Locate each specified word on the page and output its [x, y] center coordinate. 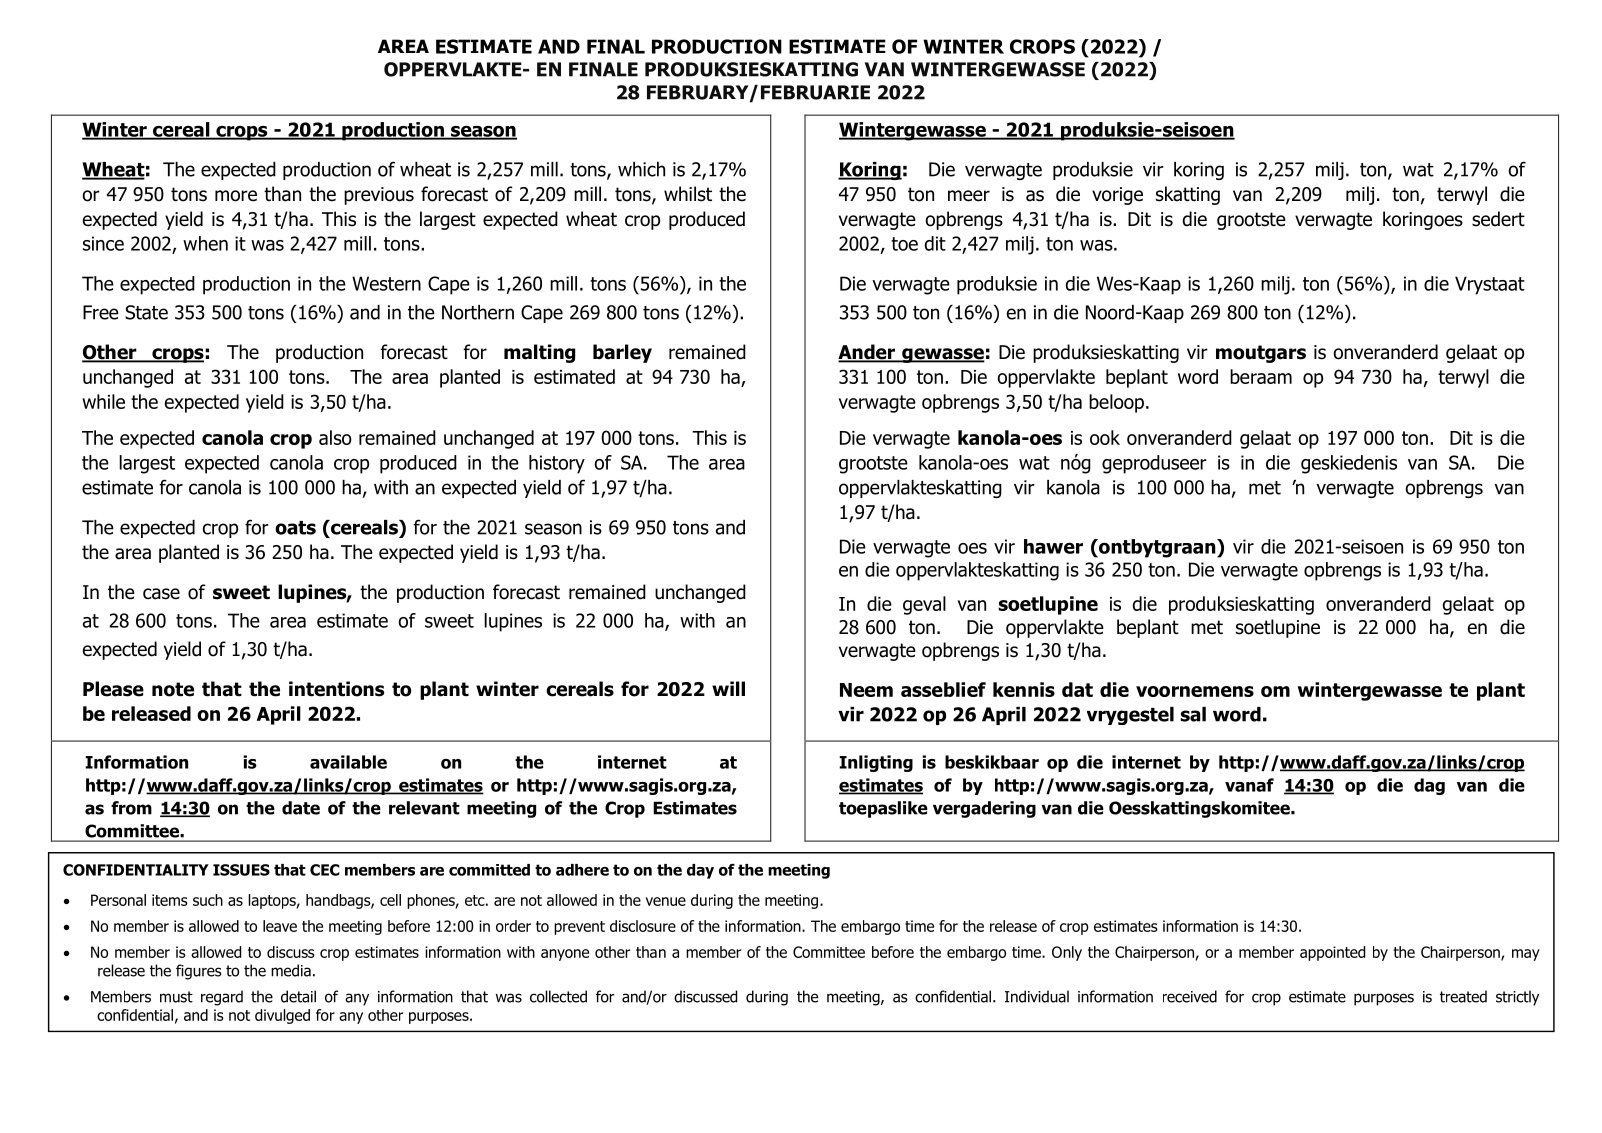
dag [1429, 786]
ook [1105, 437]
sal [1193, 714]
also [335, 437]
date [301, 808]
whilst [688, 194]
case [161, 594]
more [236, 196]
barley [622, 353]
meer [969, 196]
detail [298, 996]
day [700, 871]
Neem [866, 690]
